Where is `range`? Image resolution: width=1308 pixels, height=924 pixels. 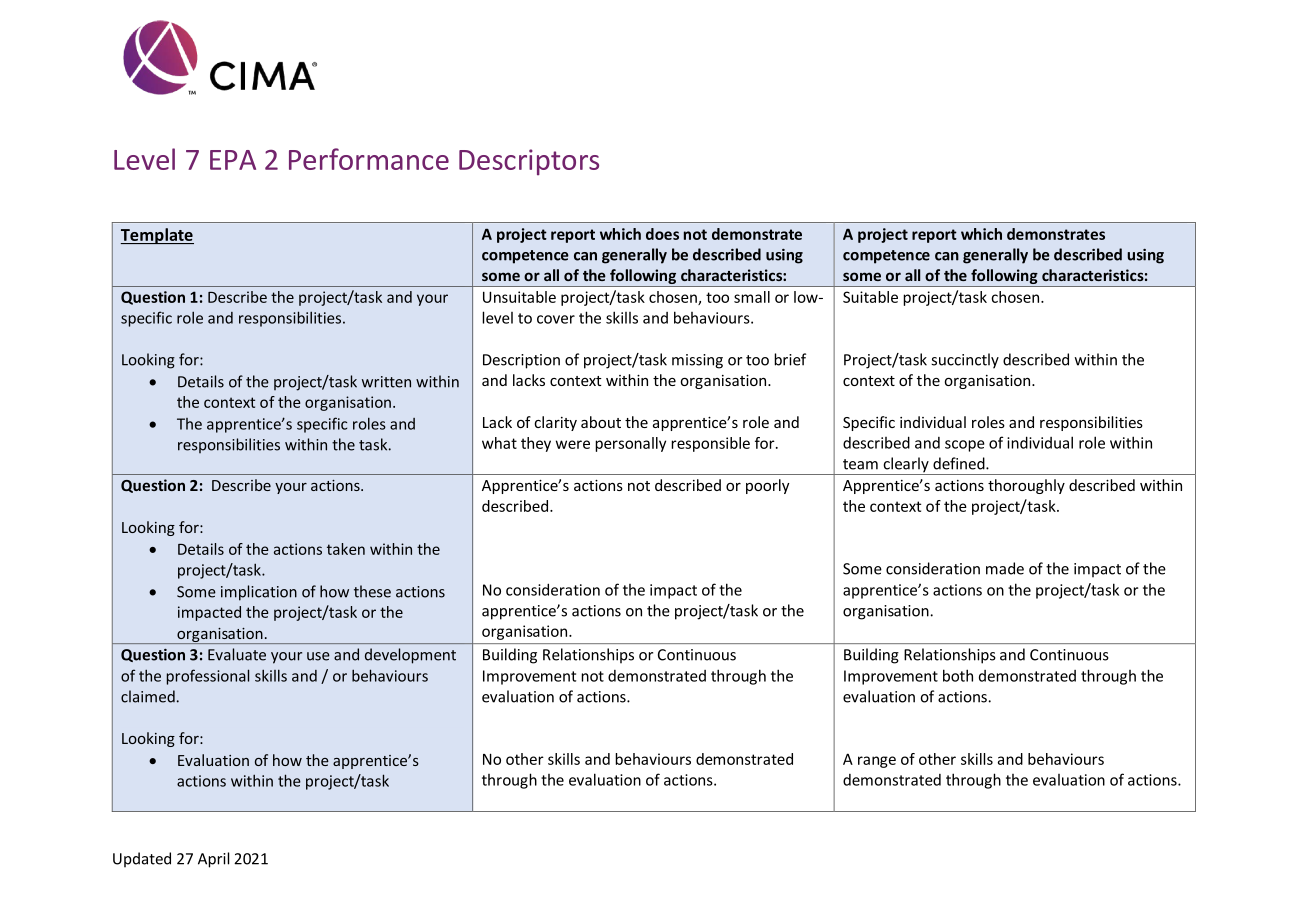 range is located at coordinates (877, 762).
